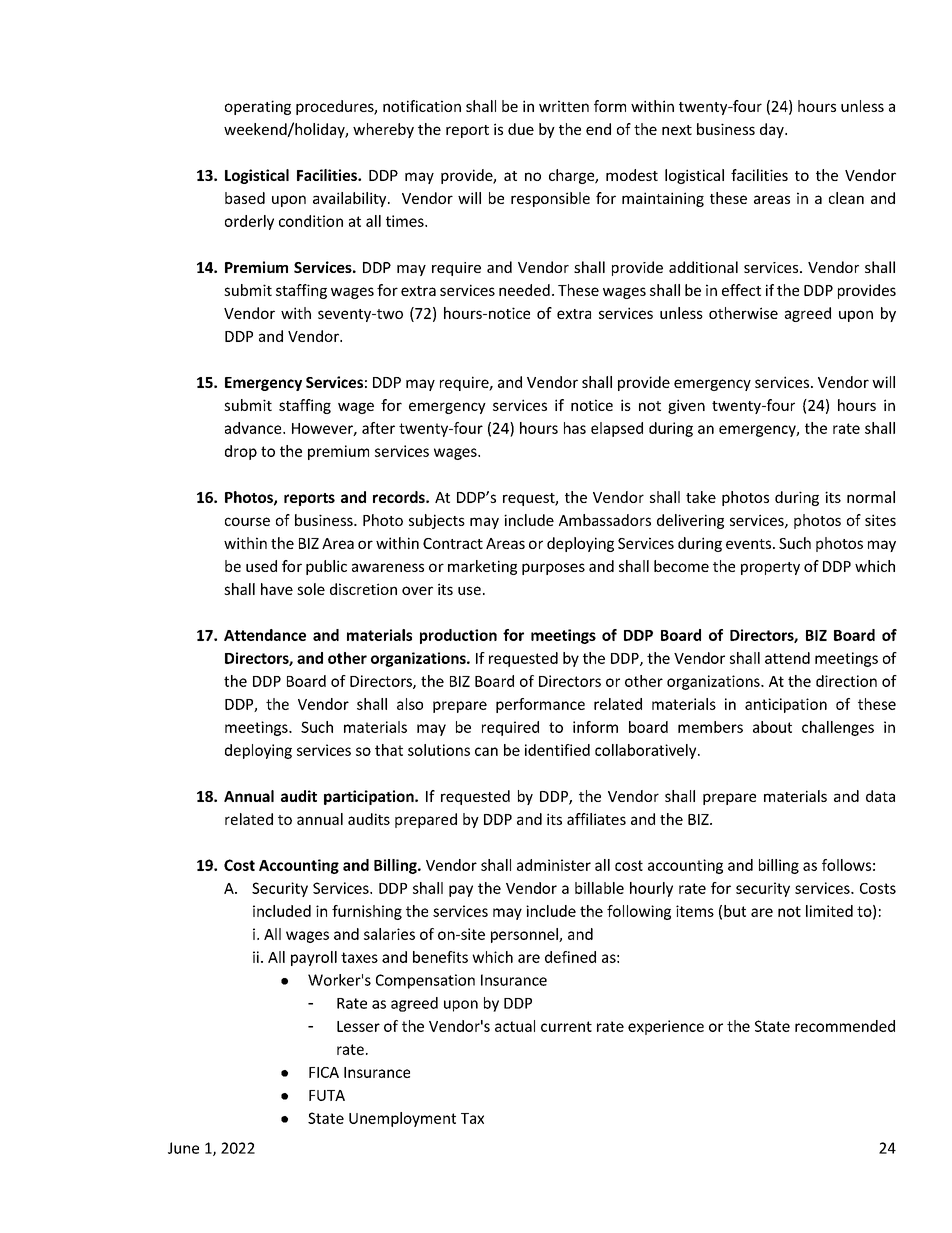 Image resolution: width=952 pixels, height=1233 pixels. I want to click on due, so click(521, 129).
